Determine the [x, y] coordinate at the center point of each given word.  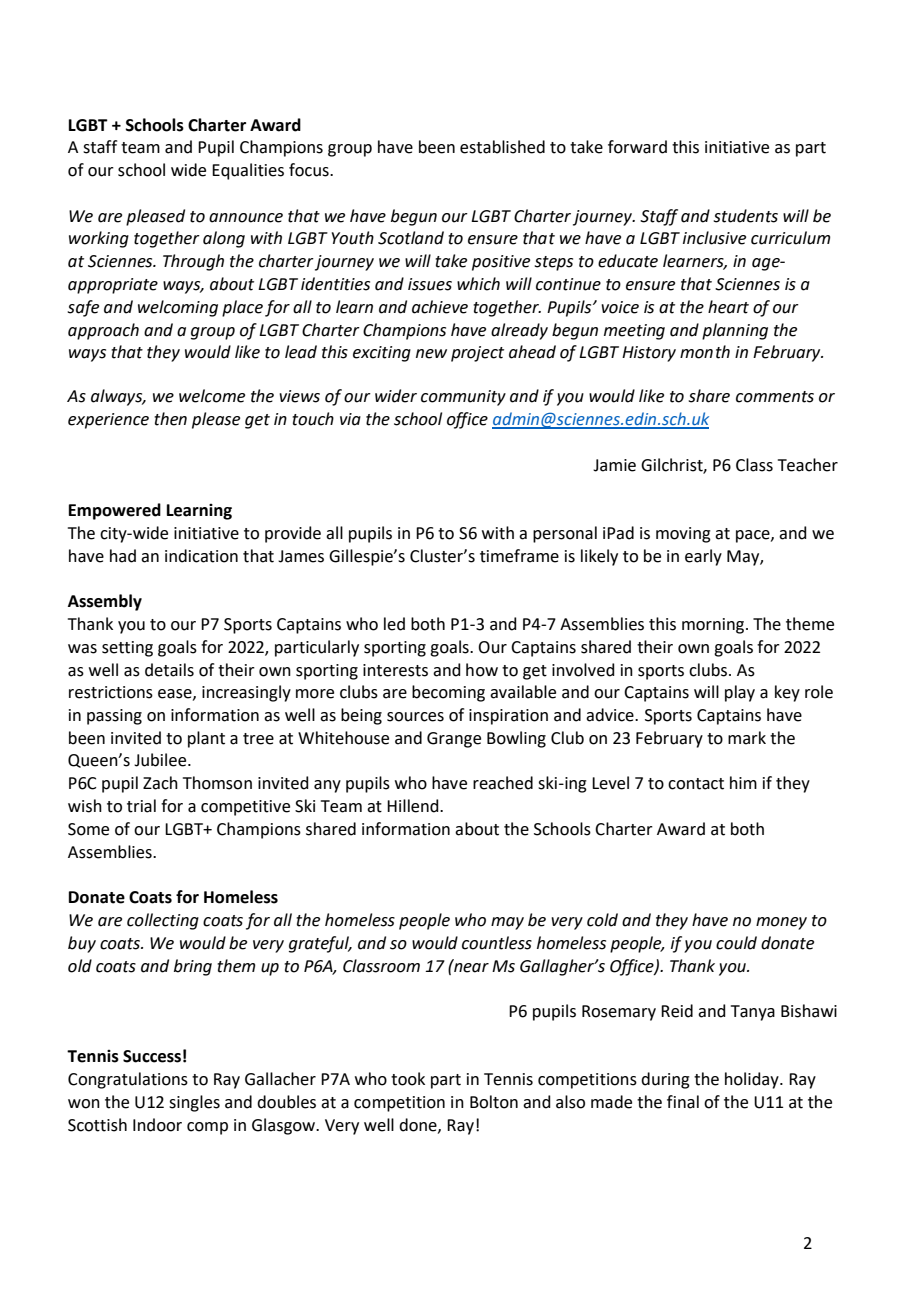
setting [127, 649]
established [502, 147]
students [745, 216]
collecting [163, 921]
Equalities [248, 171]
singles [194, 1103]
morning [713, 626]
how [482, 670]
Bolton [494, 1102]
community [463, 398]
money [781, 923]
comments [775, 397]
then [170, 419]
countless [497, 943]
